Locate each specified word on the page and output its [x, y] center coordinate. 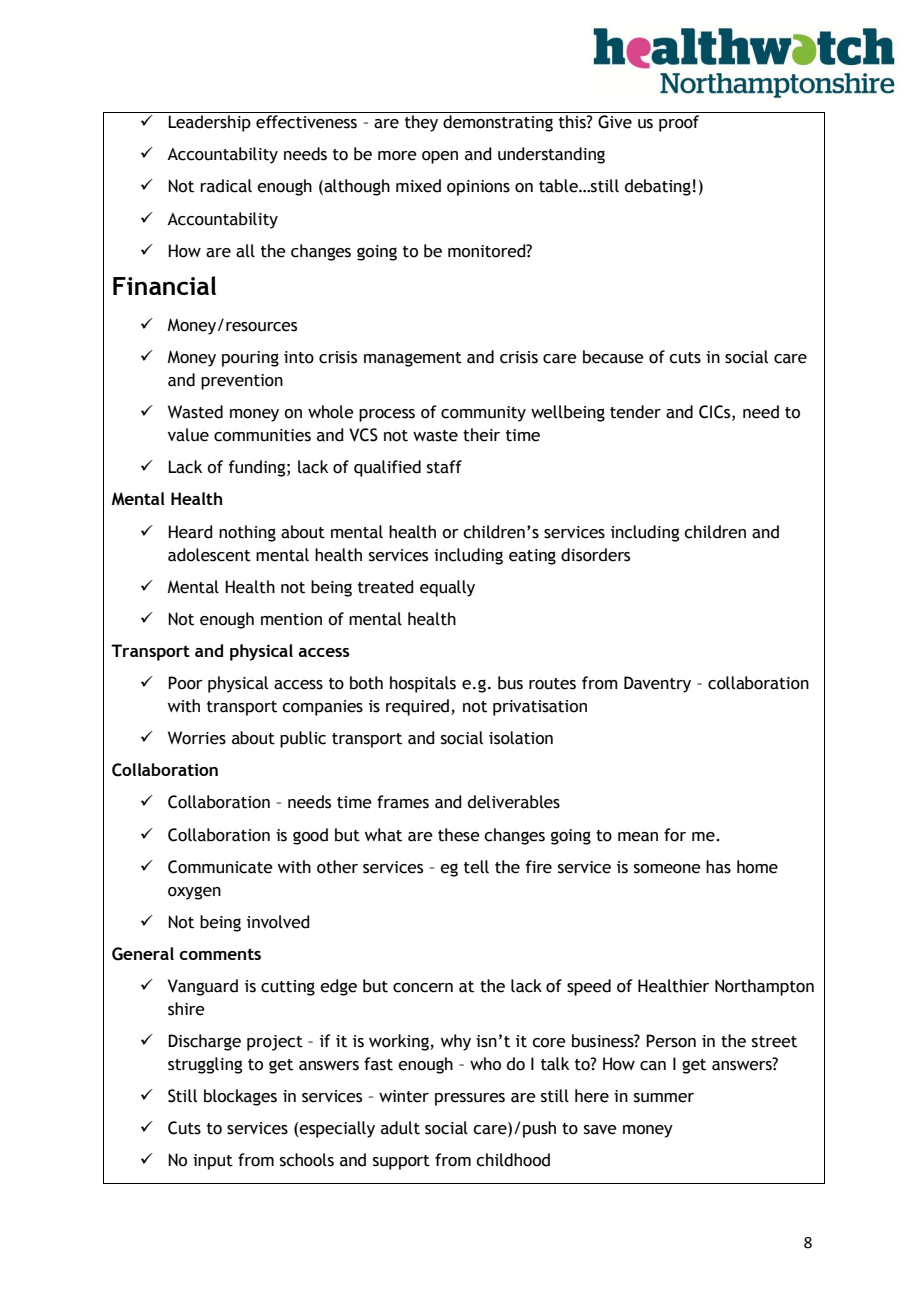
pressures [470, 1099]
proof [679, 123]
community [483, 414]
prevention [242, 382]
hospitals [423, 684]
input [213, 1162]
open [440, 157]
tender [635, 412]
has [718, 867]
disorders [595, 555]
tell [476, 867]
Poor [185, 683]
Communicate [220, 867]
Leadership [209, 123]
